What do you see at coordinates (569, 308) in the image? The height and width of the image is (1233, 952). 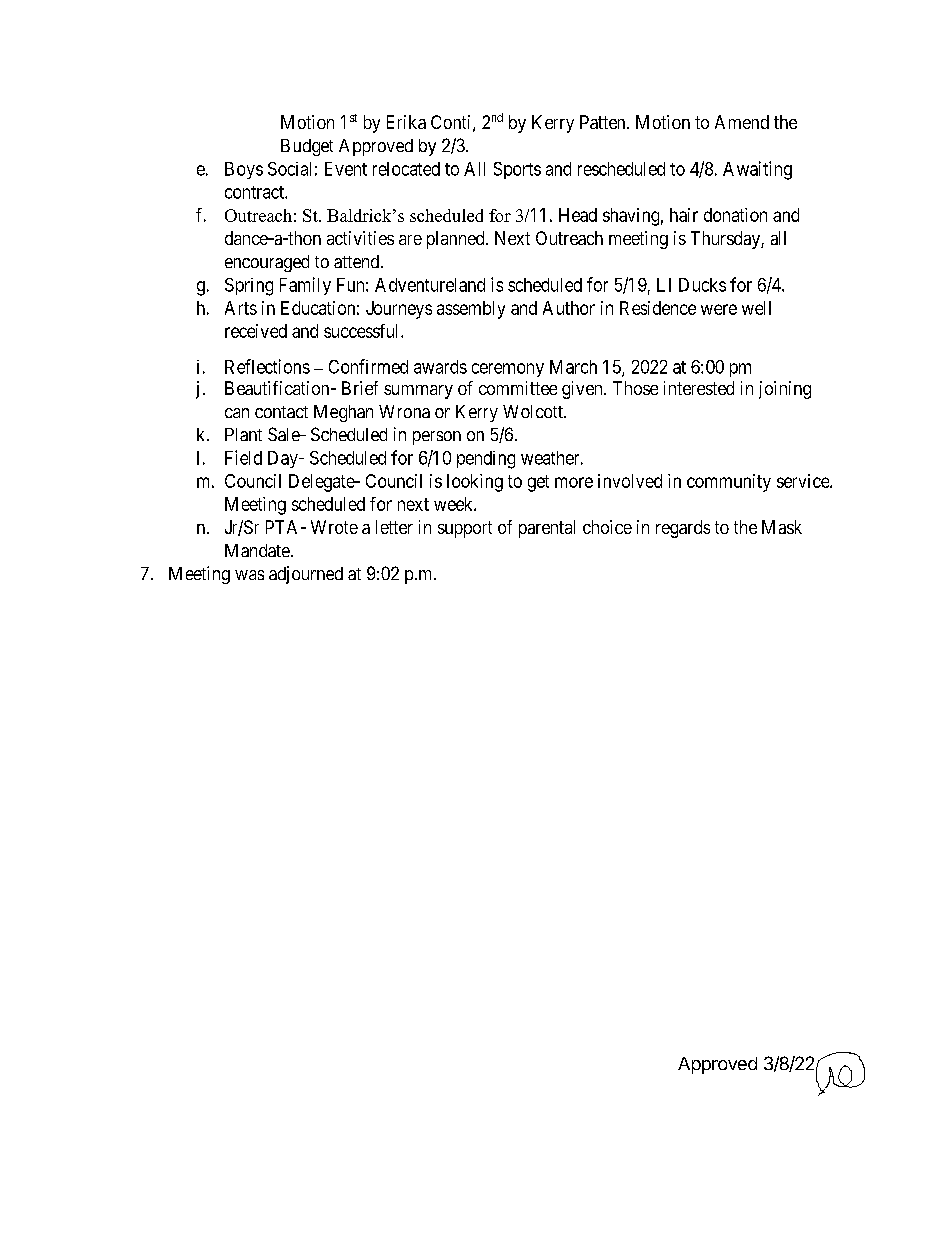 I see `Author` at bounding box center [569, 308].
